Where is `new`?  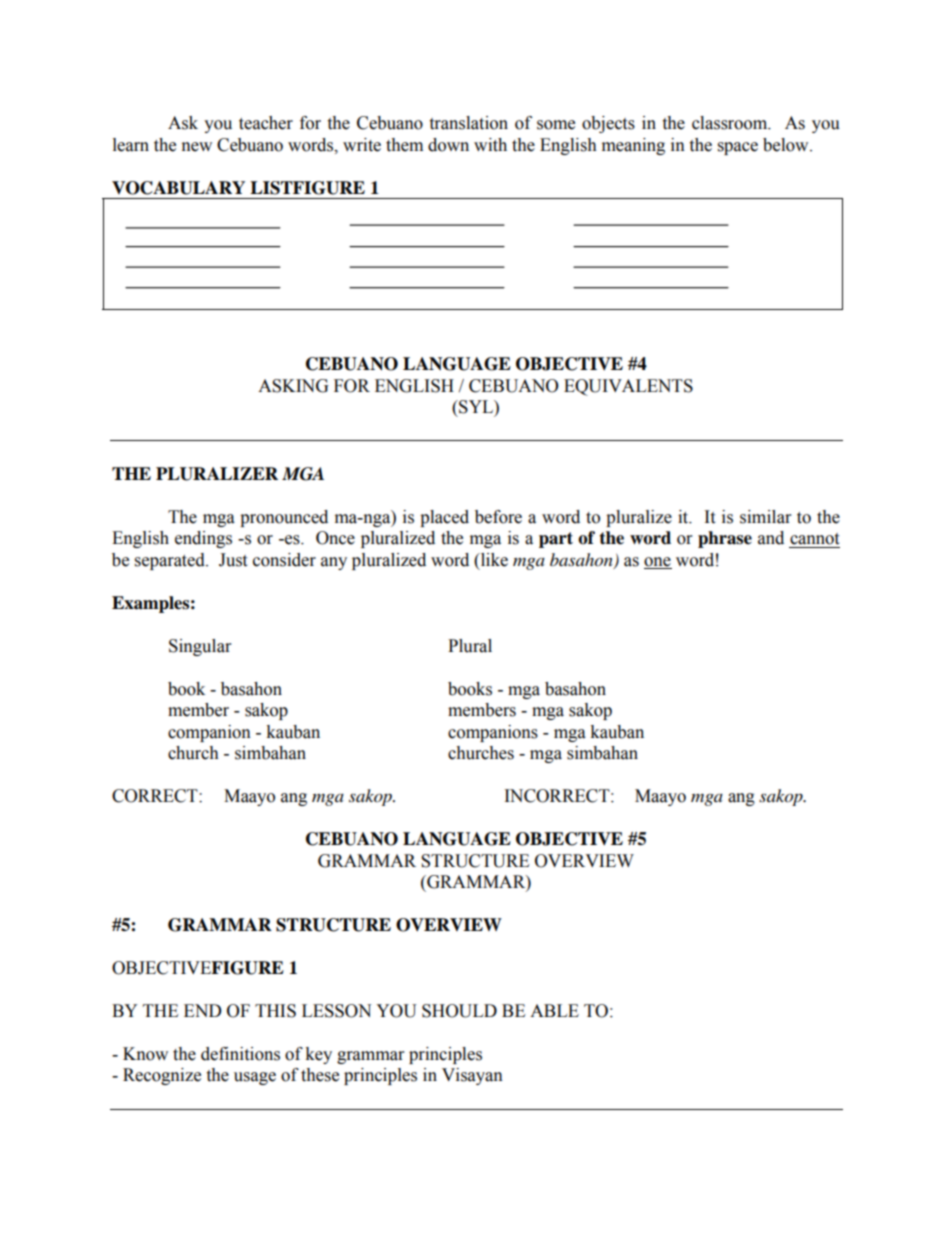
new is located at coordinates (197, 147).
